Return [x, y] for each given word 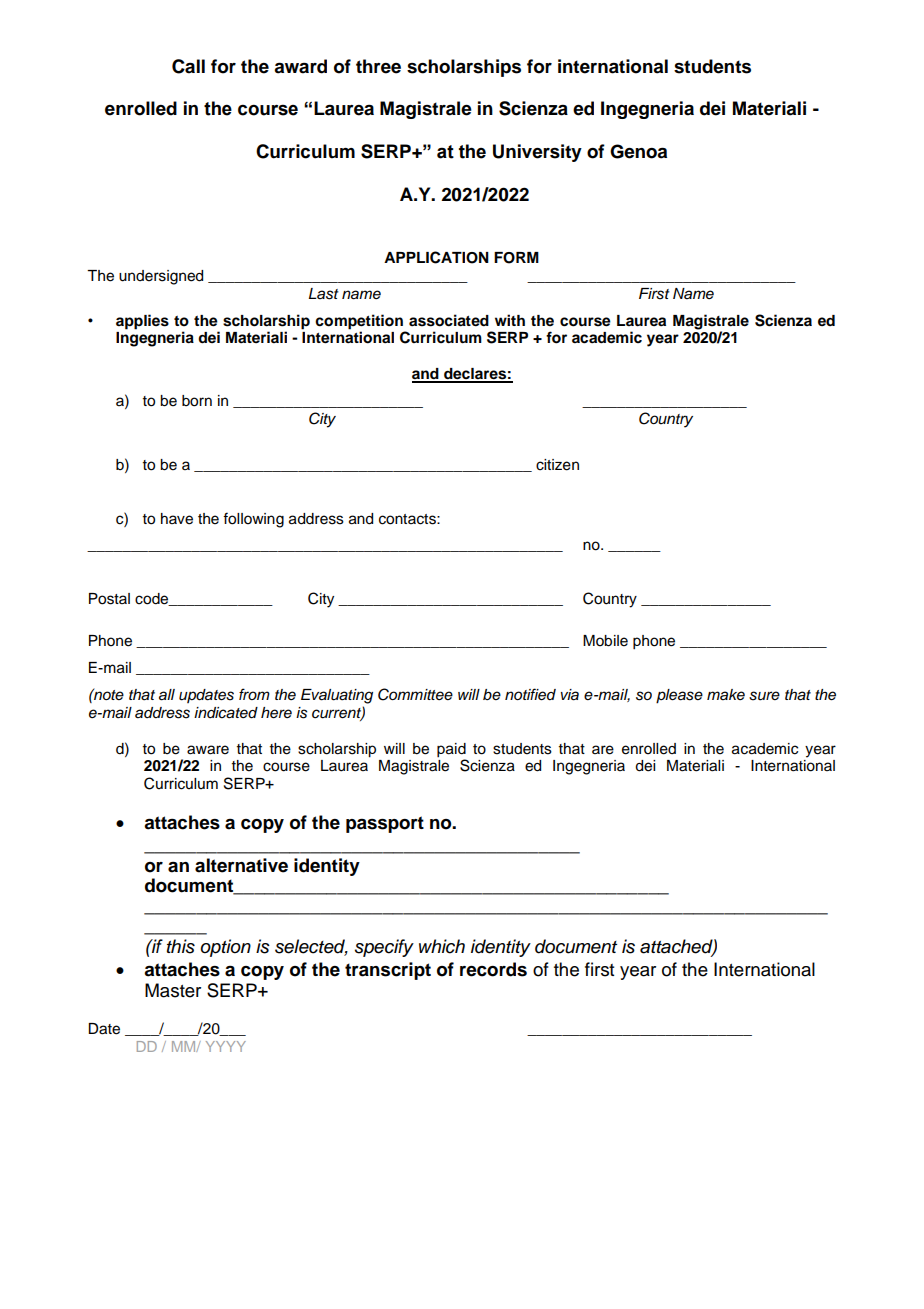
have [177, 519]
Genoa [638, 151]
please [679, 696]
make [726, 694]
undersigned [161, 277]
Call [188, 66]
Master [173, 990]
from [254, 694]
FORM [516, 258]
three [378, 66]
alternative [241, 865]
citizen [557, 465]
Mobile [605, 641]
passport [385, 824]
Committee [415, 694]
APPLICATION [436, 257]
